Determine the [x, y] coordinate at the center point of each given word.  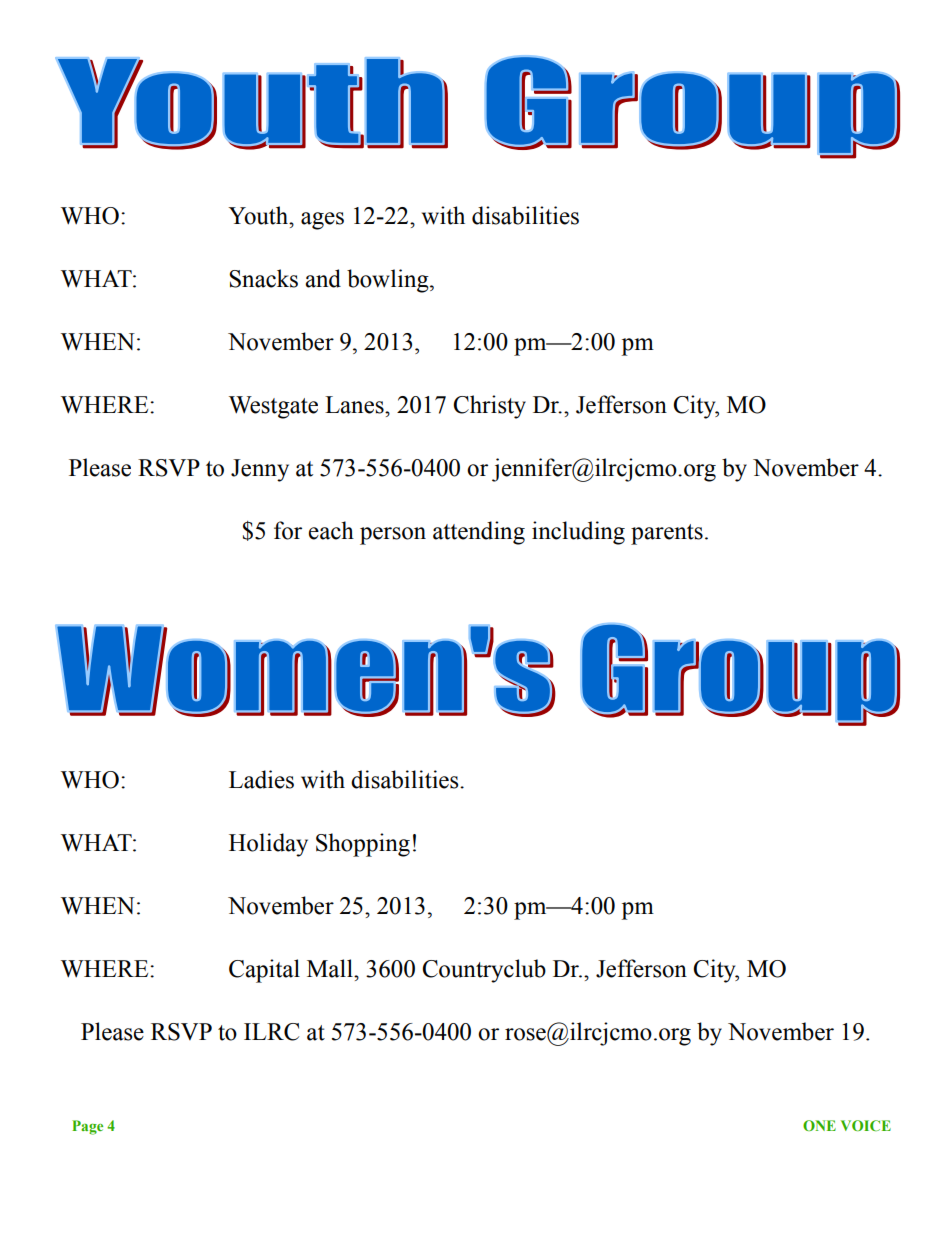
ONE [819, 1125]
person [393, 536]
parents [667, 534]
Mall [331, 968]
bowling [389, 281]
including [578, 533]
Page [87, 1127]
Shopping [363, 845]
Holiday [268, 845]
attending [479, 533]
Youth [259, 215]
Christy [489, 407]
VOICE [866, 1125]
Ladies [261, 779]
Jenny [260, 470]
